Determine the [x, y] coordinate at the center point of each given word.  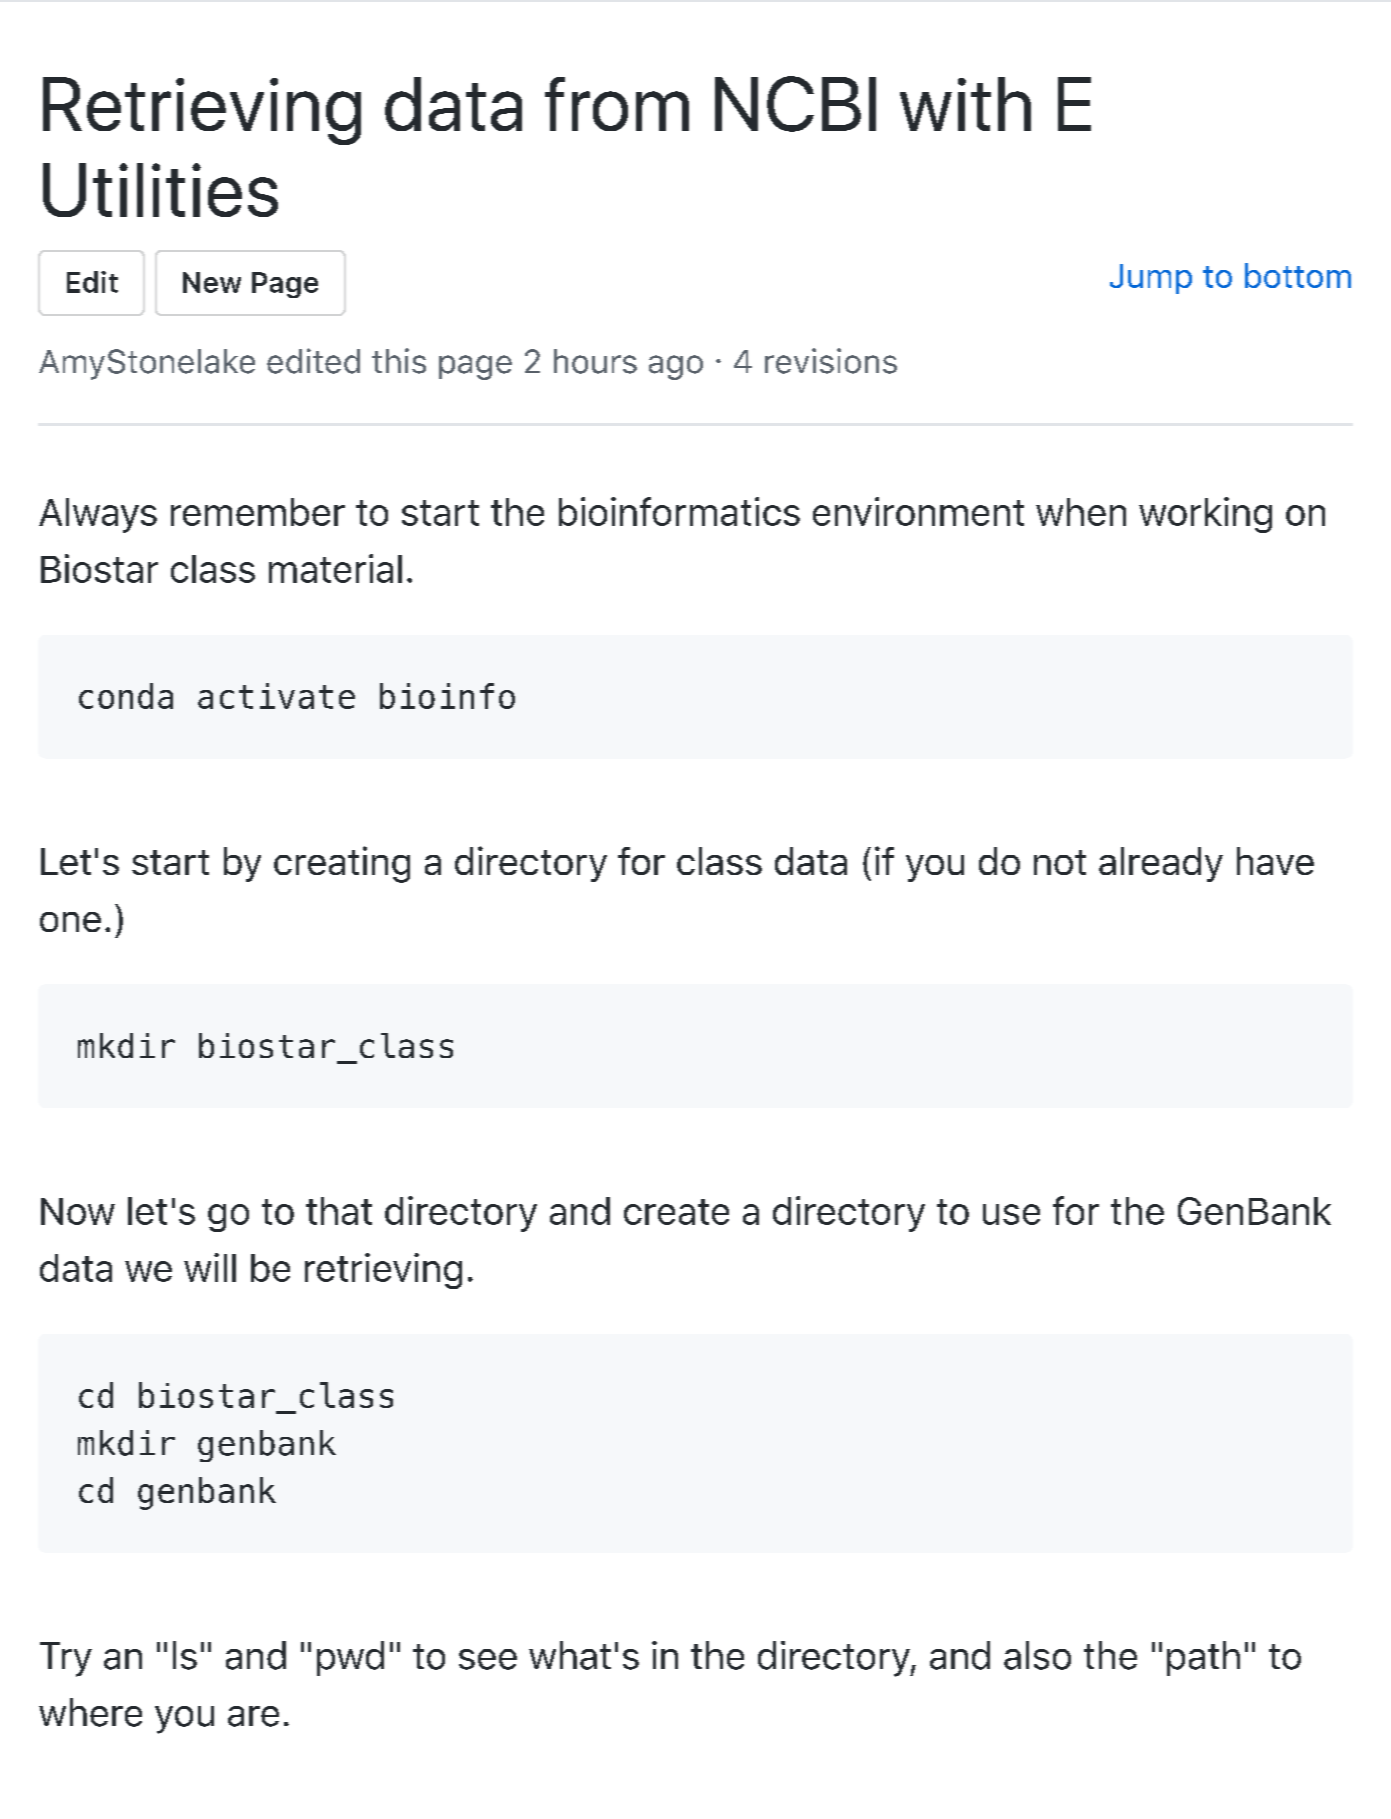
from [617, 104]
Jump [1151, 279]
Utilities [160, 190]
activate [276, 696]
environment [918, 511]
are [253, 1716]
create [676, 1212]
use [1011, 1214]
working [1205, 515]
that [339, 1211]
